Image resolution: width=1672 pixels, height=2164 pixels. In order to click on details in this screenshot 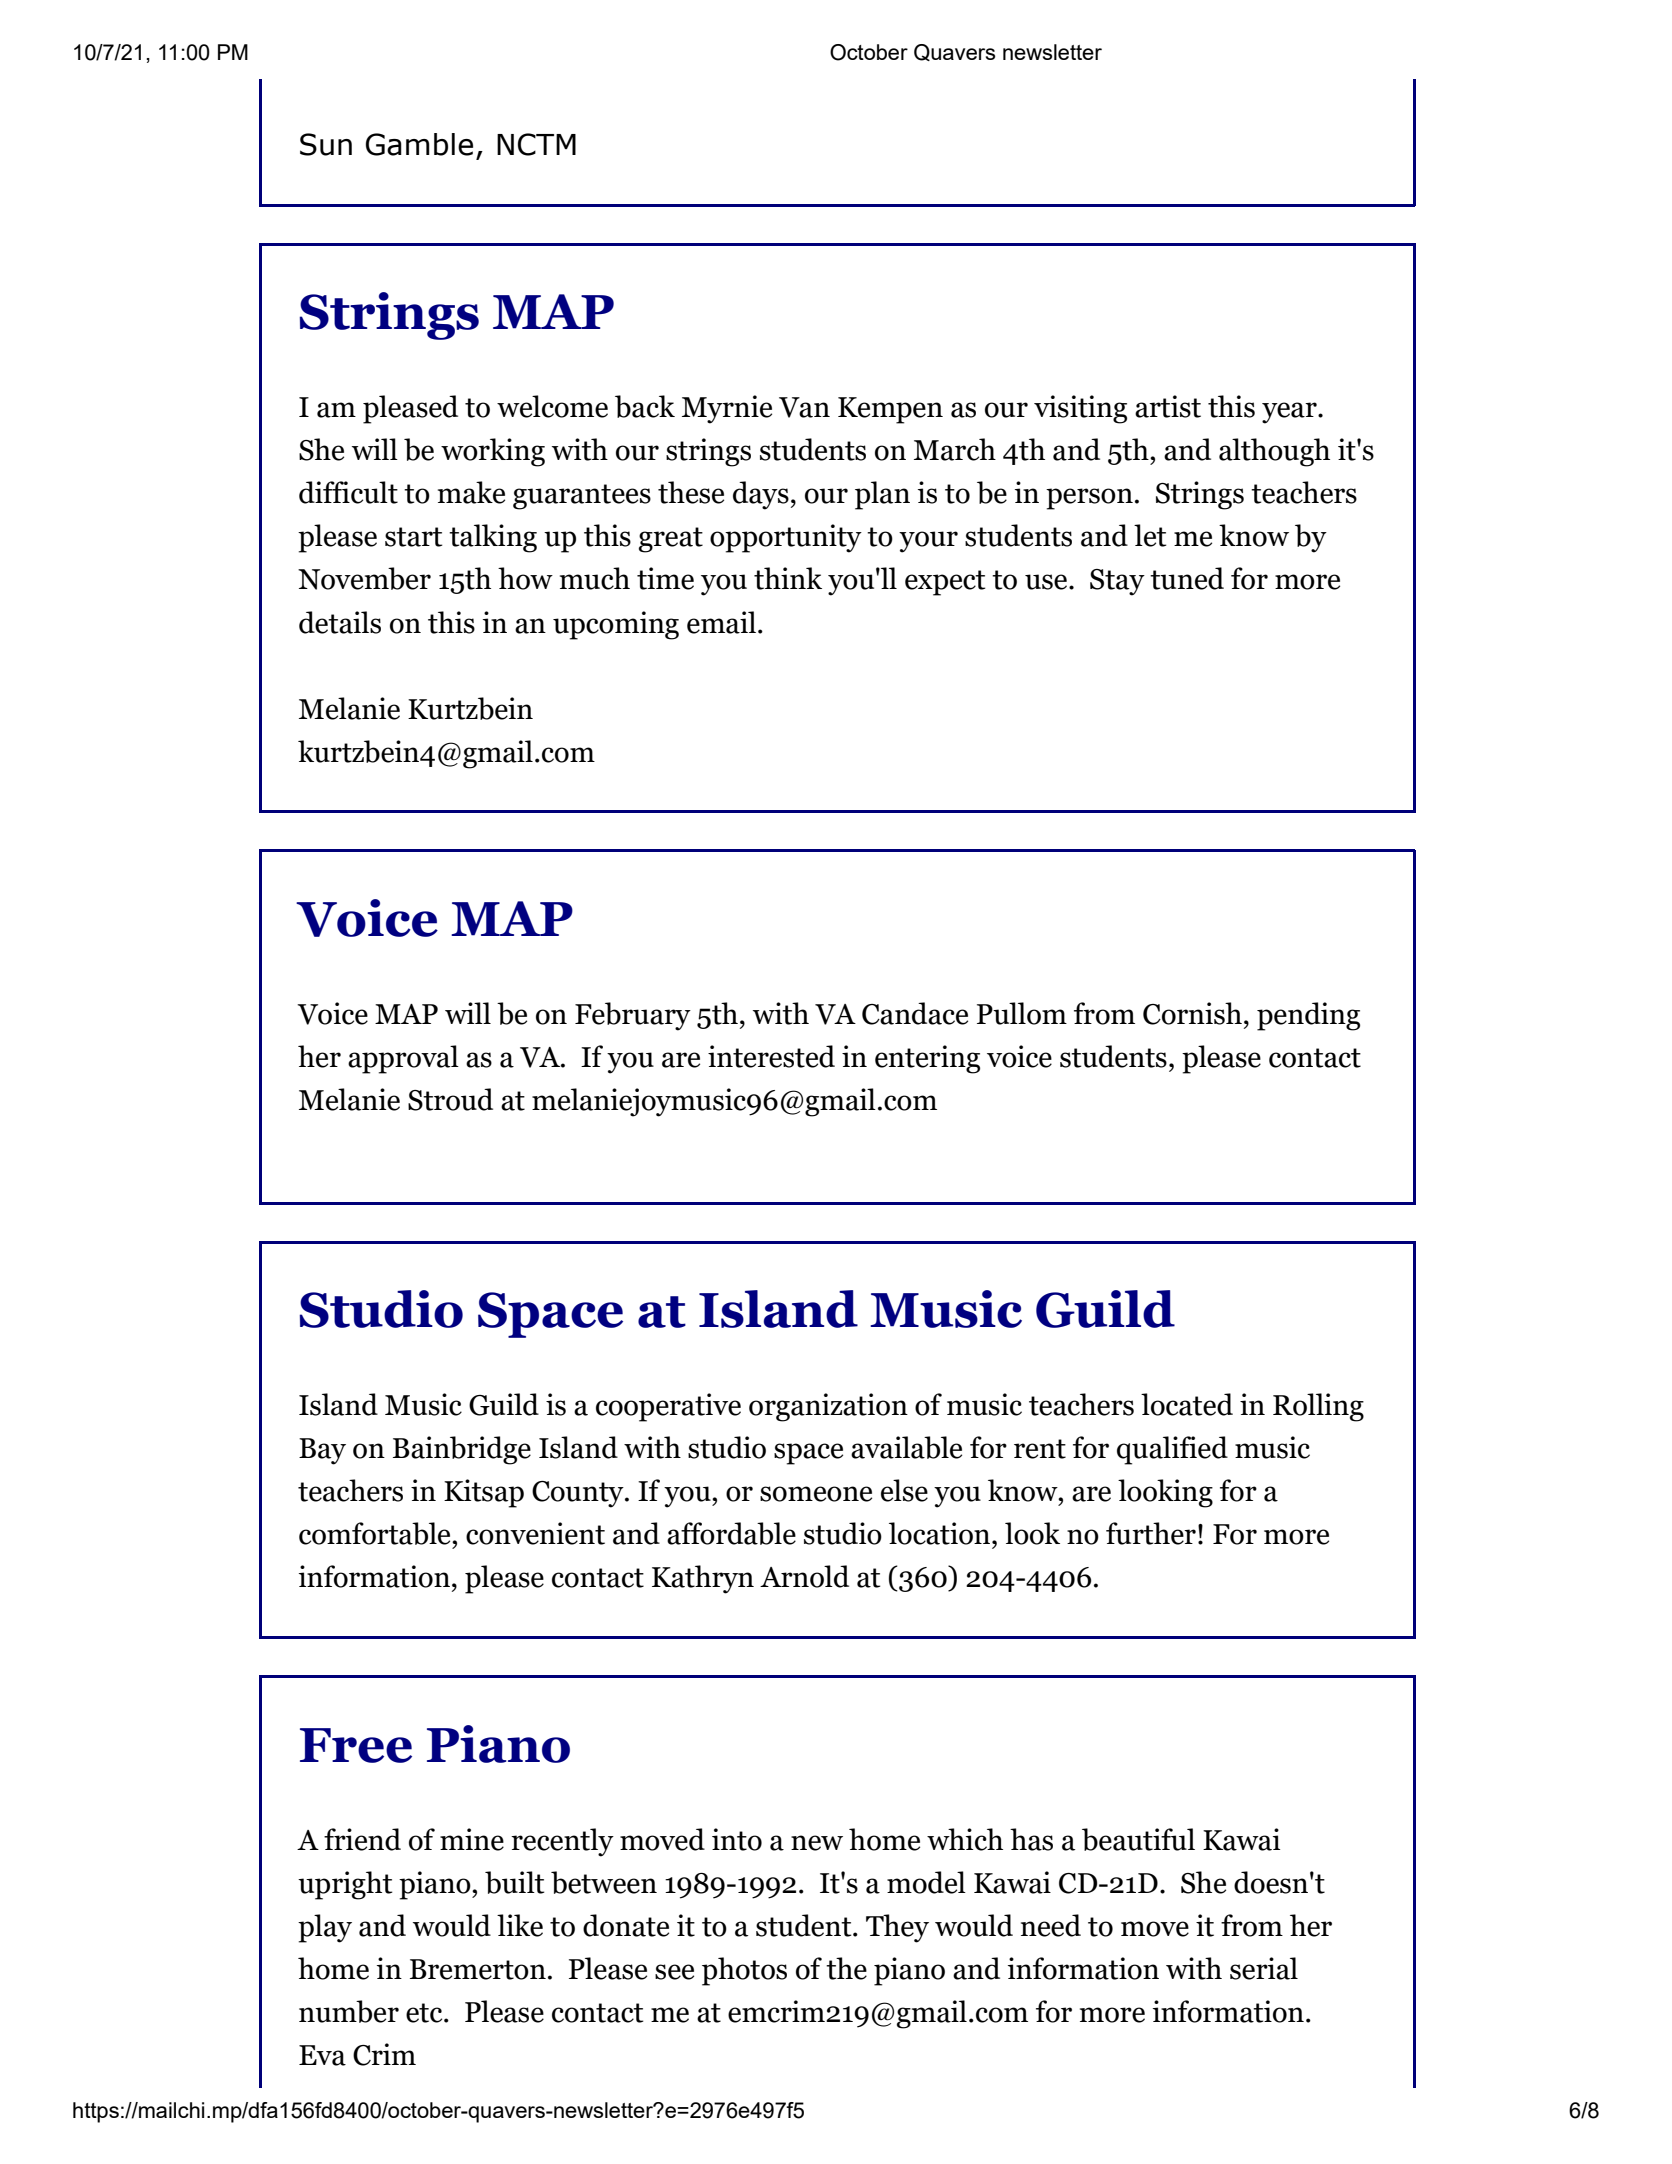, I will do `click(340, 622)`.
